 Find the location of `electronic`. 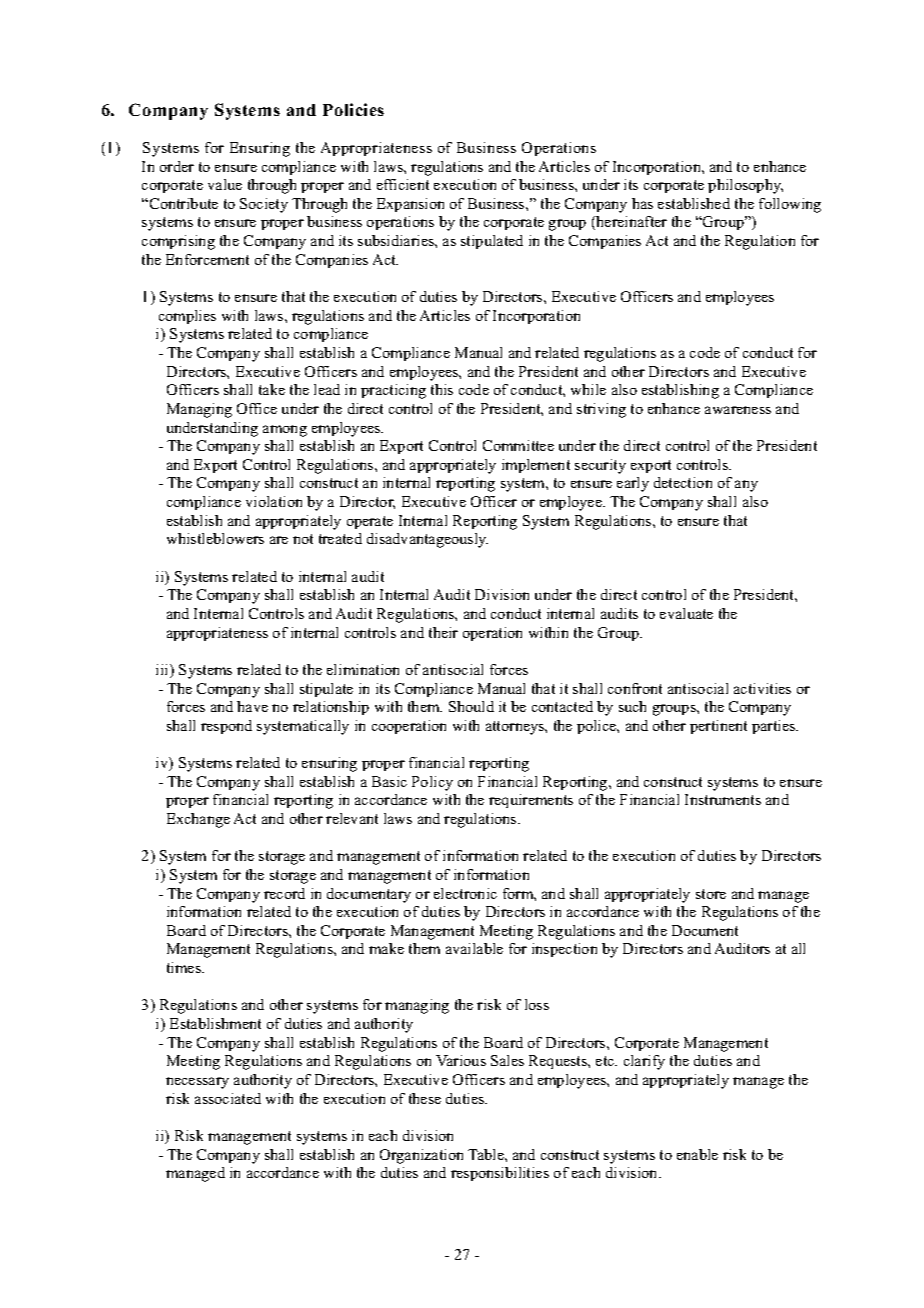

electronic is located at coordinates (465, 893).
